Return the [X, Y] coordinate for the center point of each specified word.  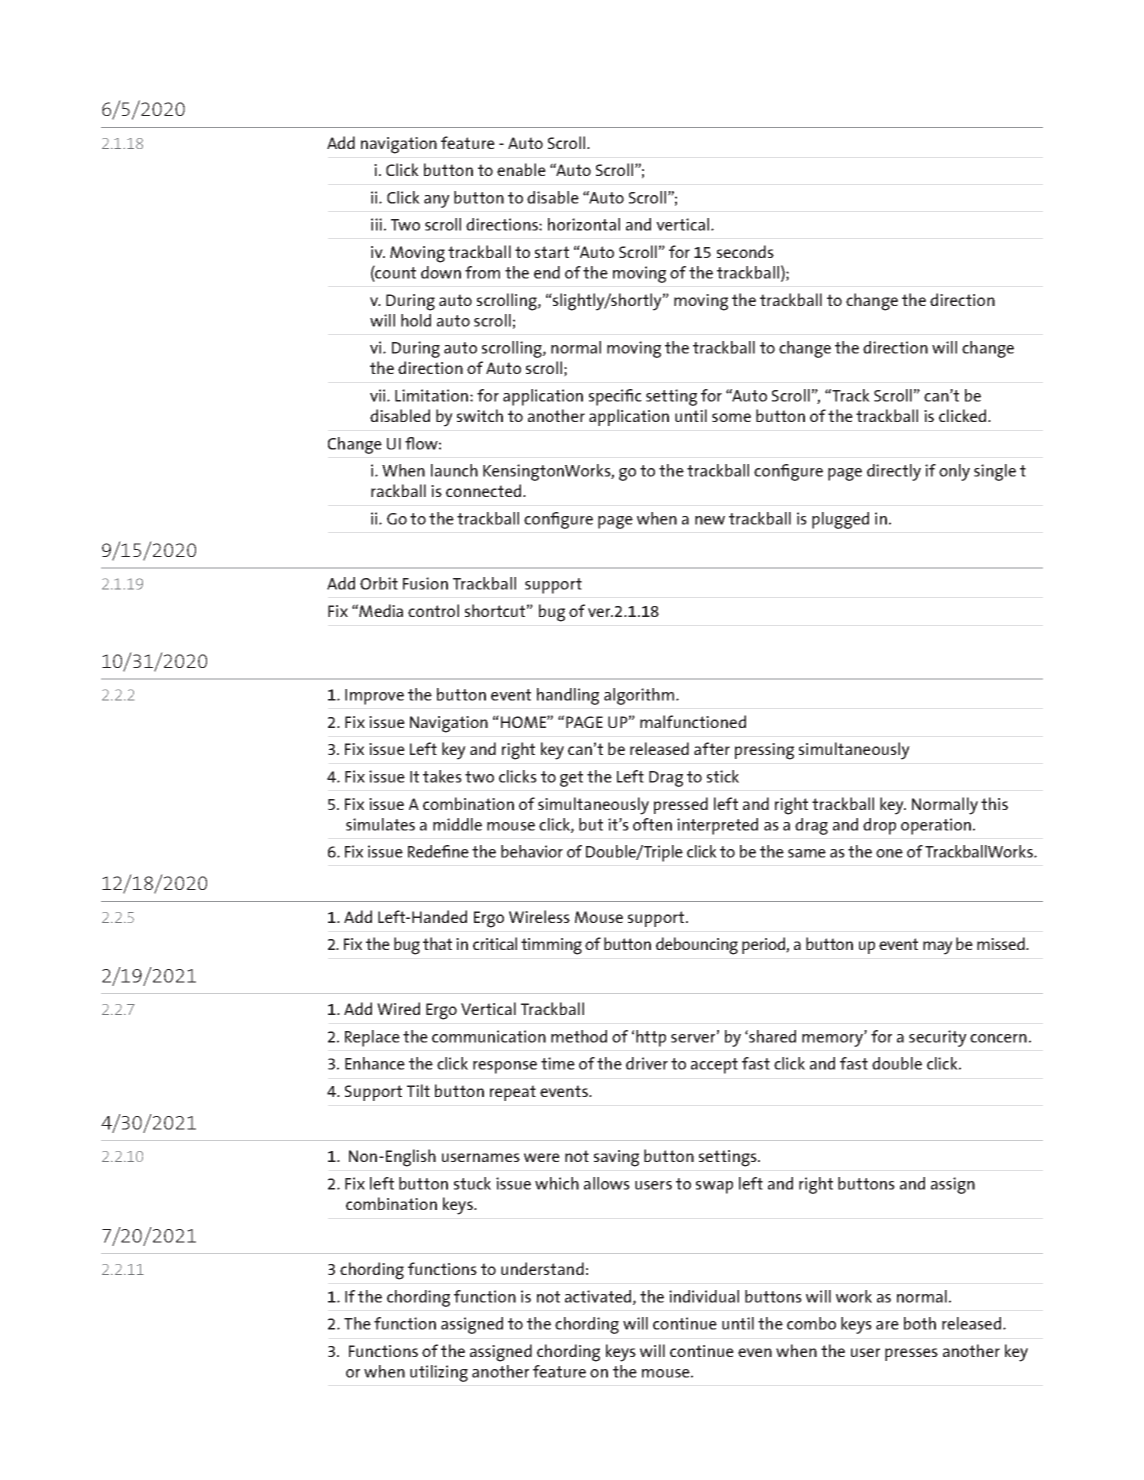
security [938, 1038]
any [437, 201]
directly [894, 472]
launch [454, 470]
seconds [745, 251]
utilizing [439, 1373]
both [920, 1323]
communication [489, 1036]
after [712, 748]
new [710, 520]
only [954, 472]
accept [714, 1066]
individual [704, 1296]
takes [442, 776]
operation [936, 826]
